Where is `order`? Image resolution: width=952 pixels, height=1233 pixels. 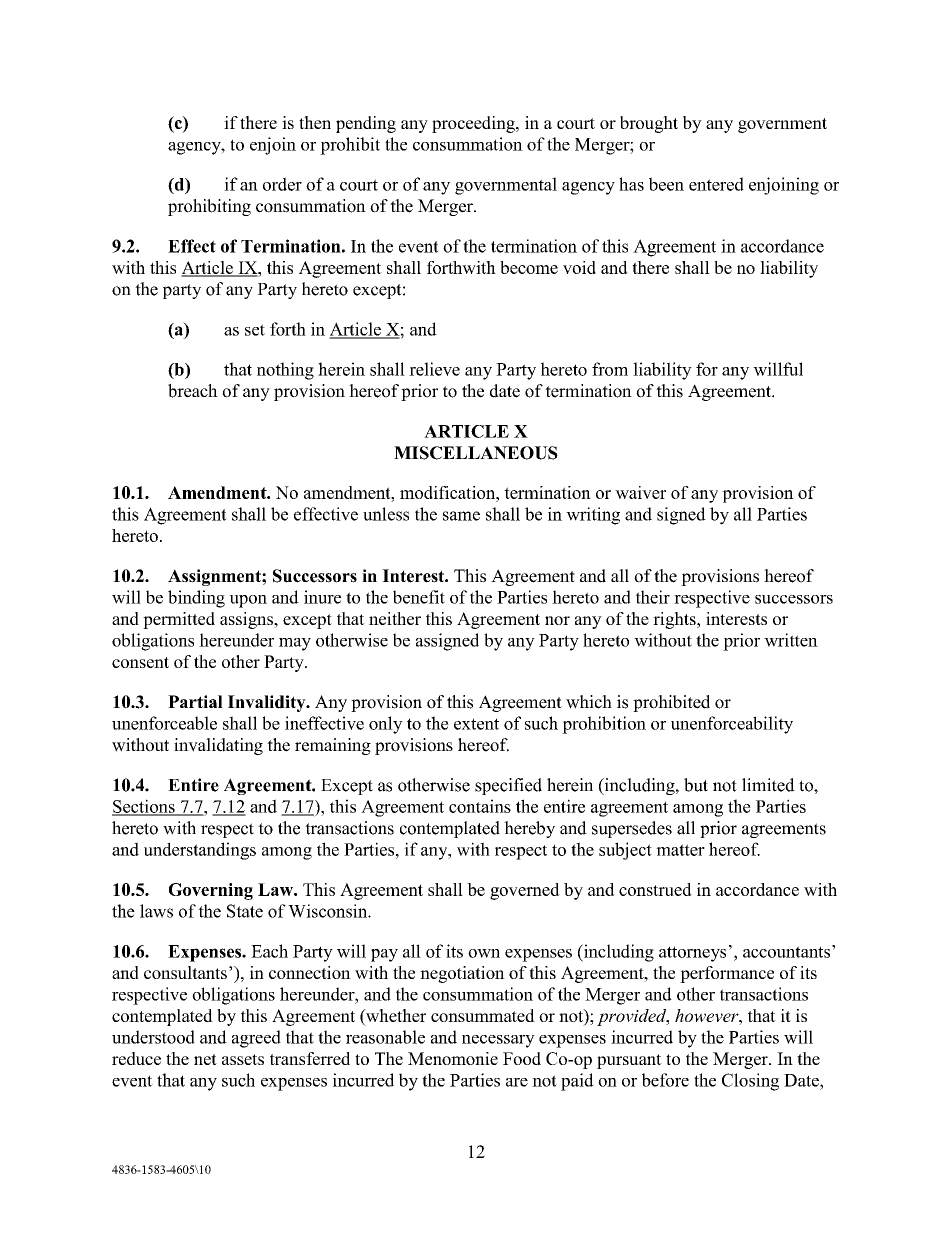 order is located at coordinates (282, 184).
